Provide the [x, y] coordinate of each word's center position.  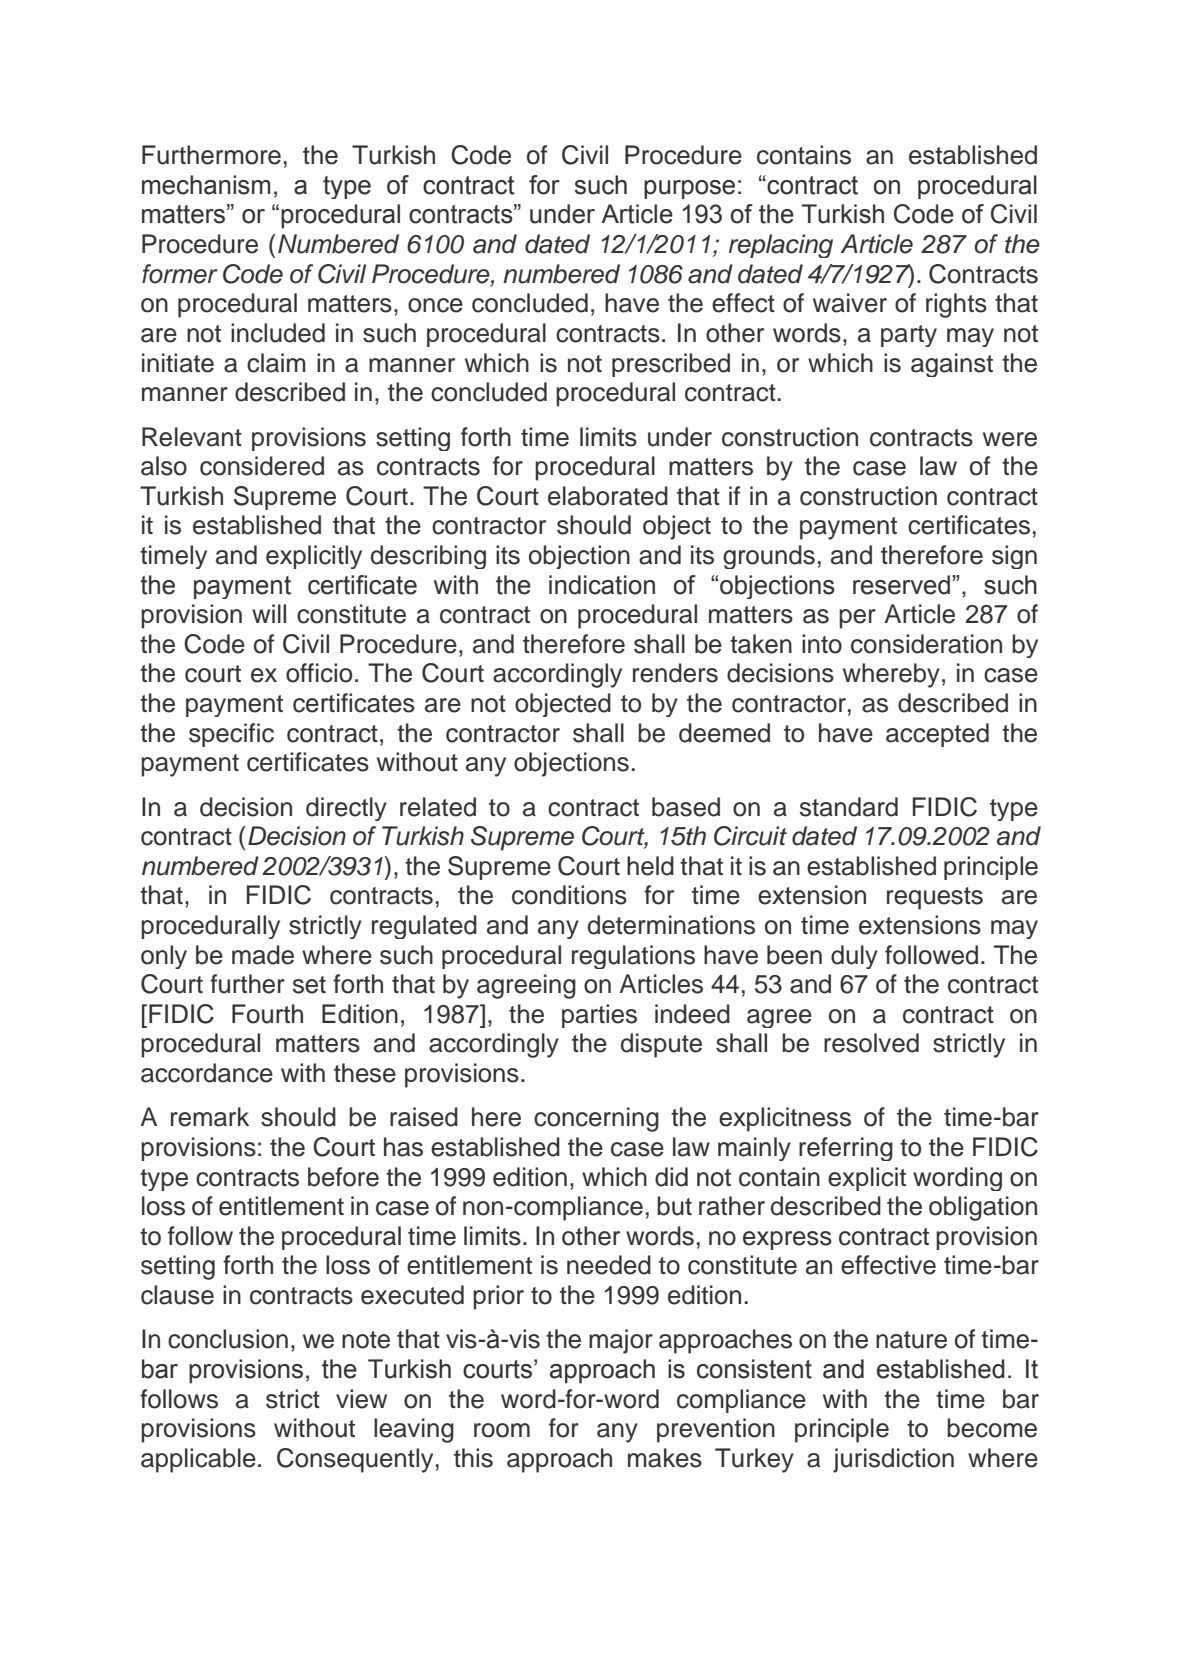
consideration [926, 644]
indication [602, 585]
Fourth [267, 1014]
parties [599, 1016]
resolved [871, 1043]
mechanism [206, 185]
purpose [689, 189]
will [269, 613]
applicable [198, 1460]
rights [956, 305]
